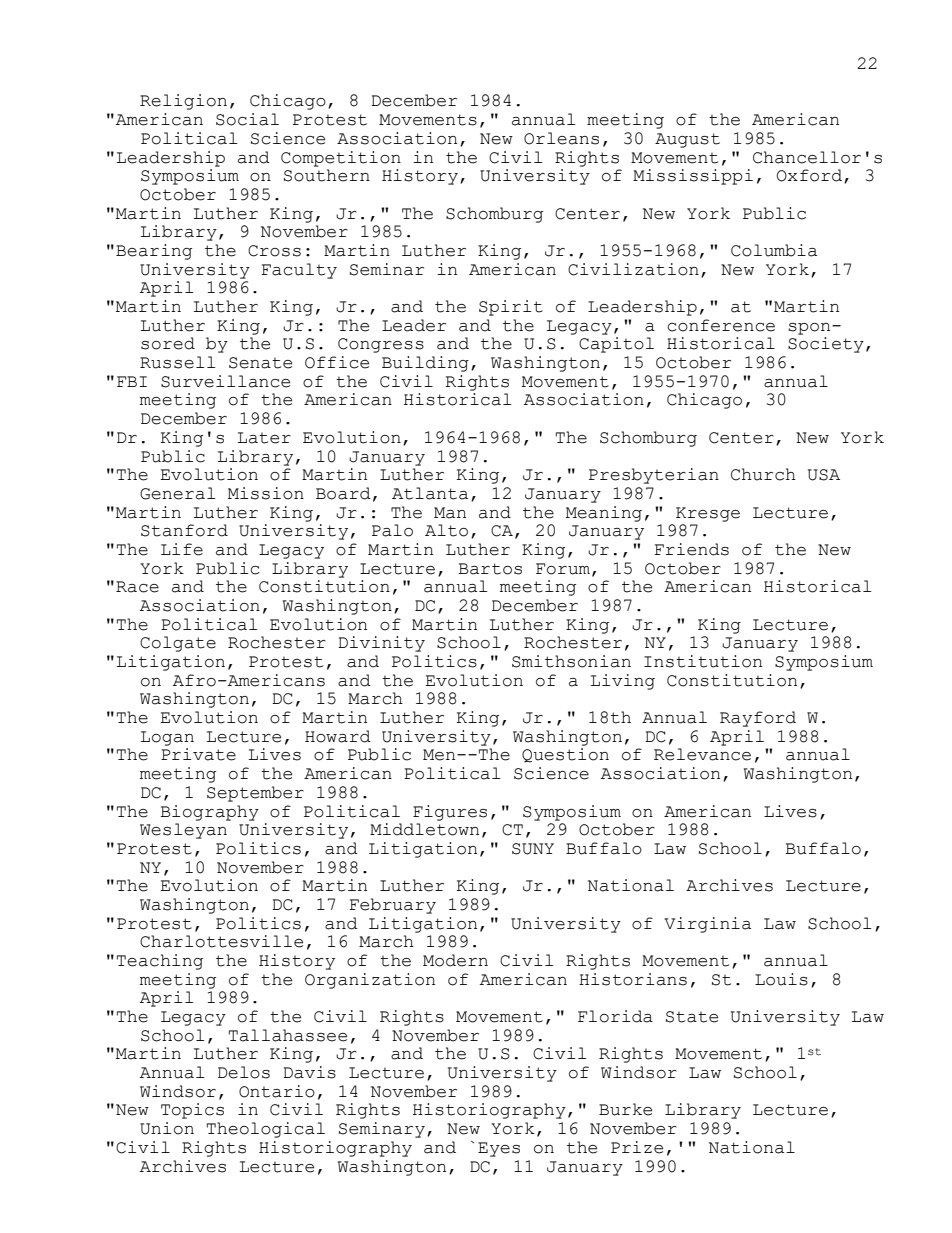  Describe the element at coordinates (702, 754) in the screenshot. I see `Relevance` at that location.
